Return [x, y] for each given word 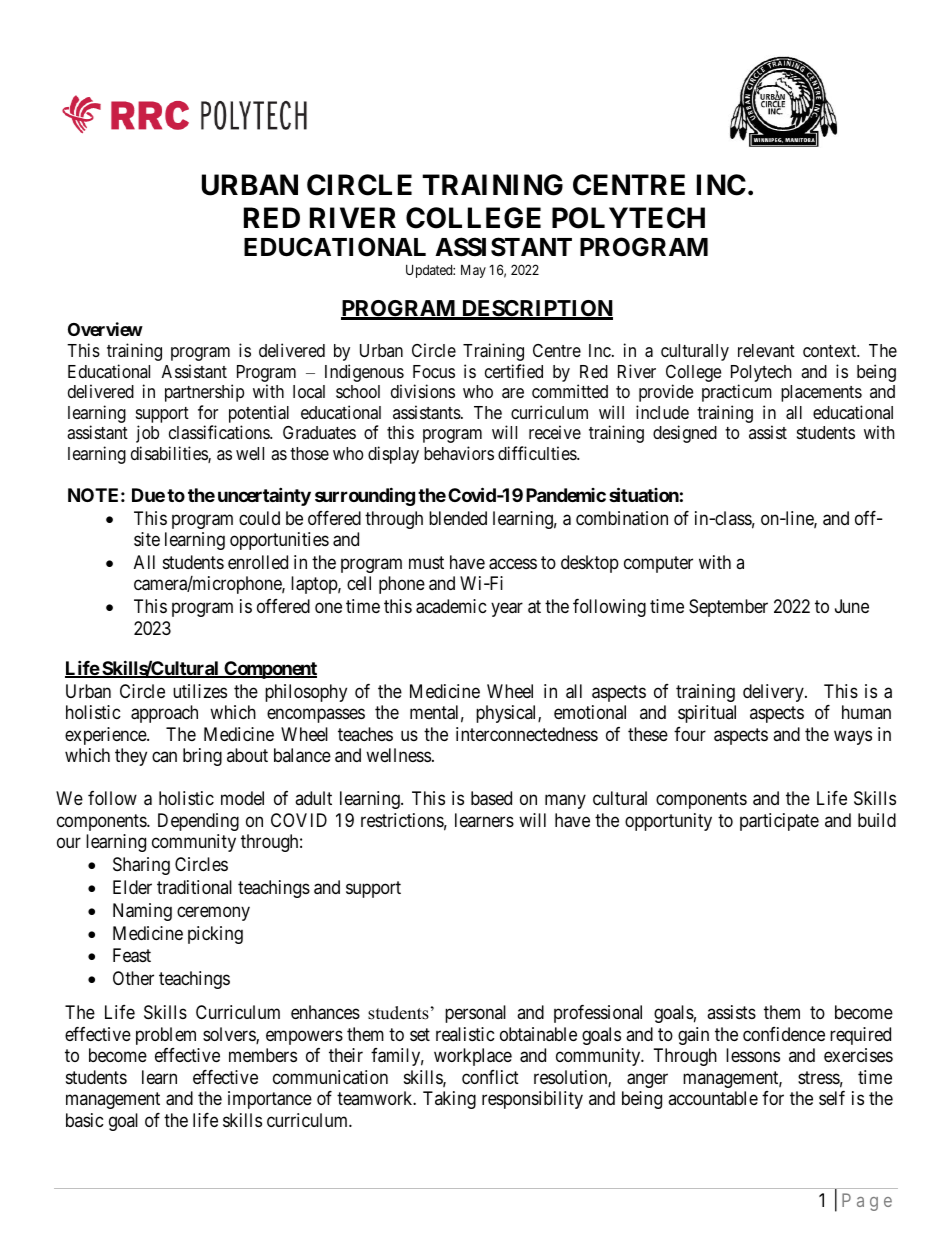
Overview [105, 329]
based [491, 798]
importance [270, 1100]
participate [779, 822]
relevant [766, 350]
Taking [449, 1100]
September [728, 608]
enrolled [258, 562]
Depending [198, 822]
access [513, 564]
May [473, 271]
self [832, 1098]
